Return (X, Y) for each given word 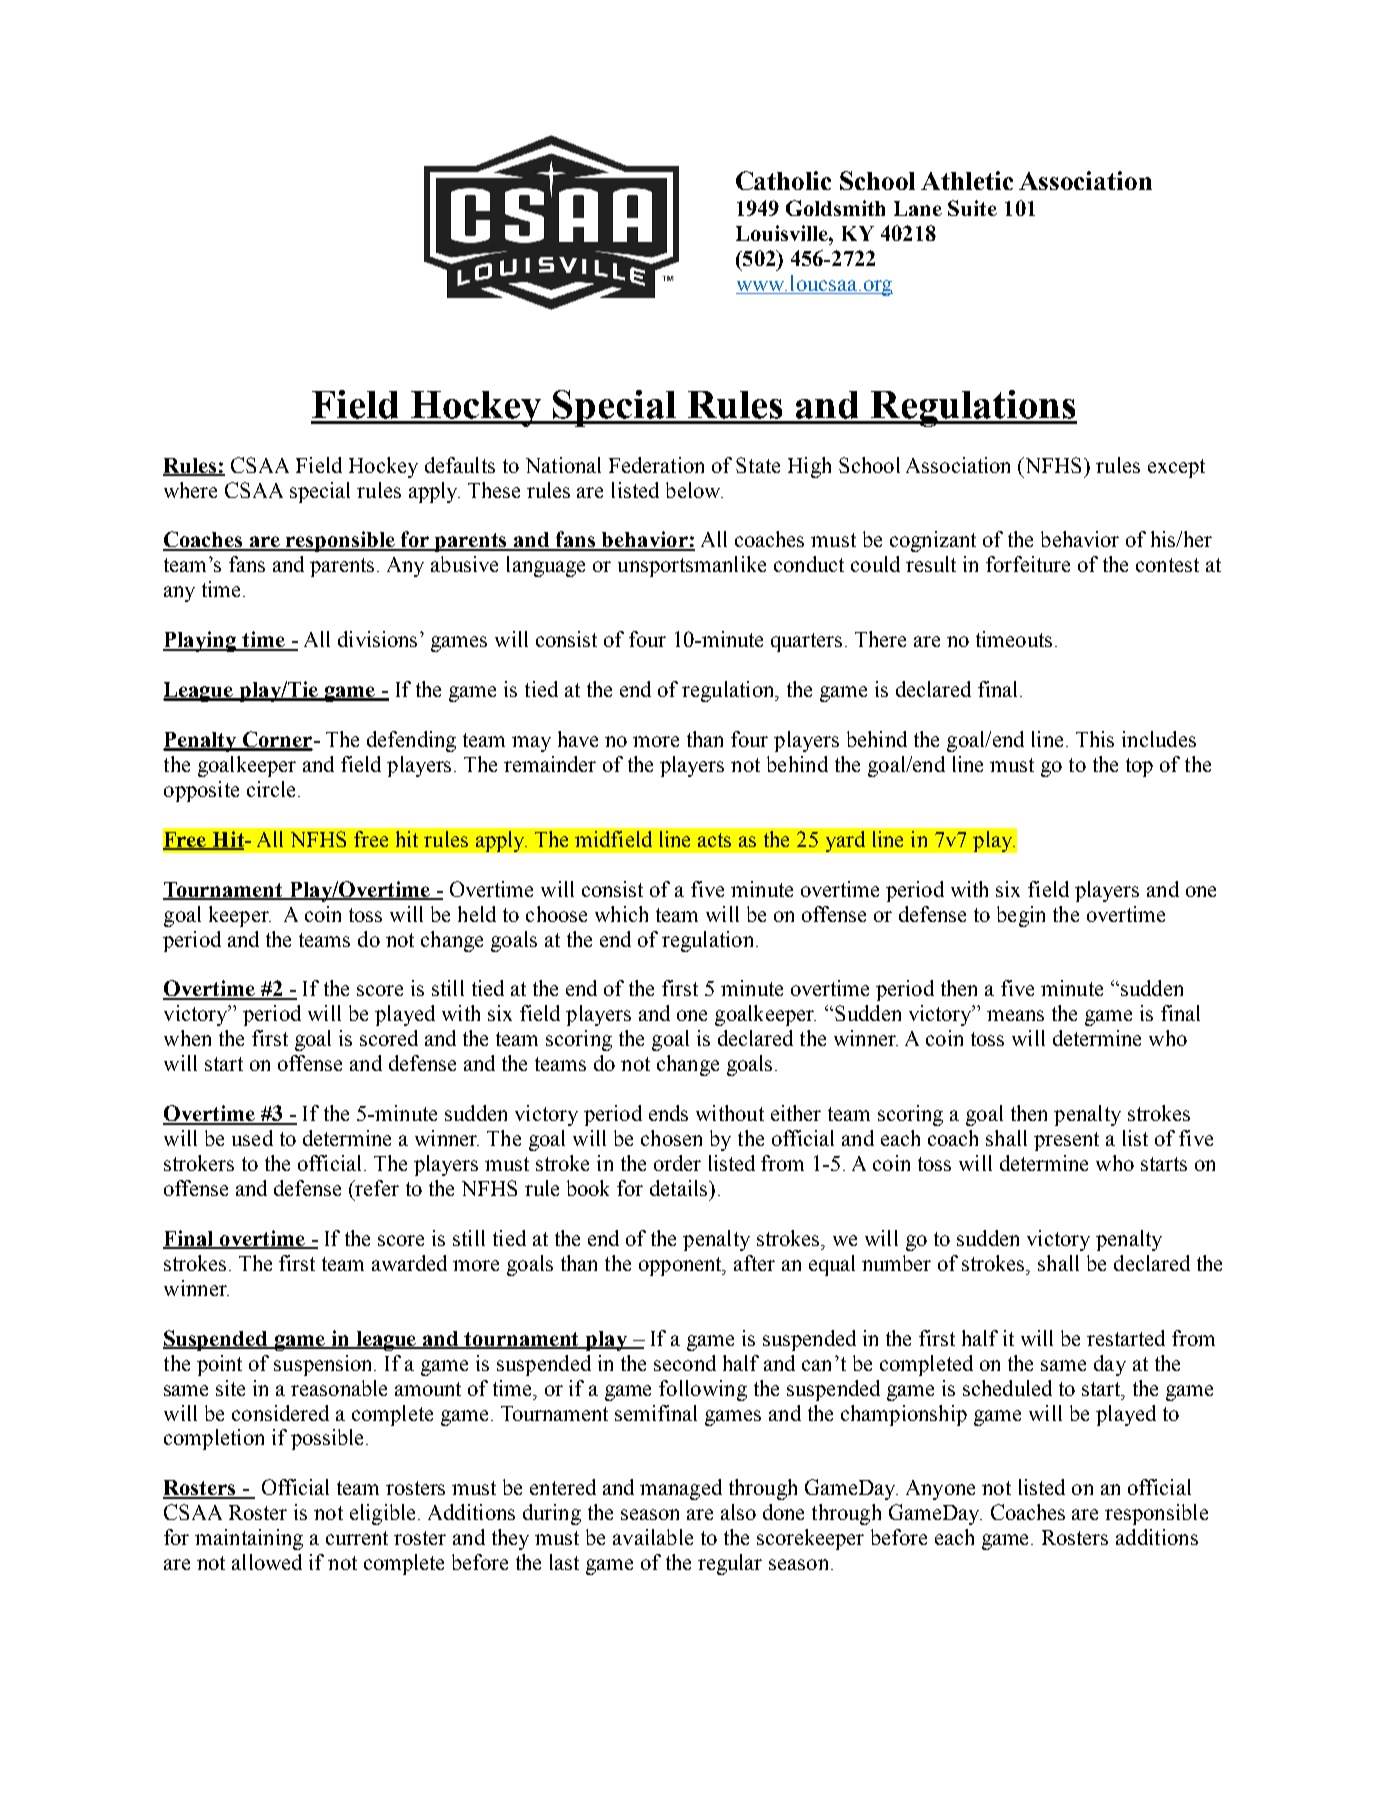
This (1095, 739)
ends (668, 1113)
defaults (460, 465)
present (1066, 1141)
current (357, 1538)
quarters (806, 642)
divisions (379, 639)
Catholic (783, 180)
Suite (972, 208)
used (252, 1138)
